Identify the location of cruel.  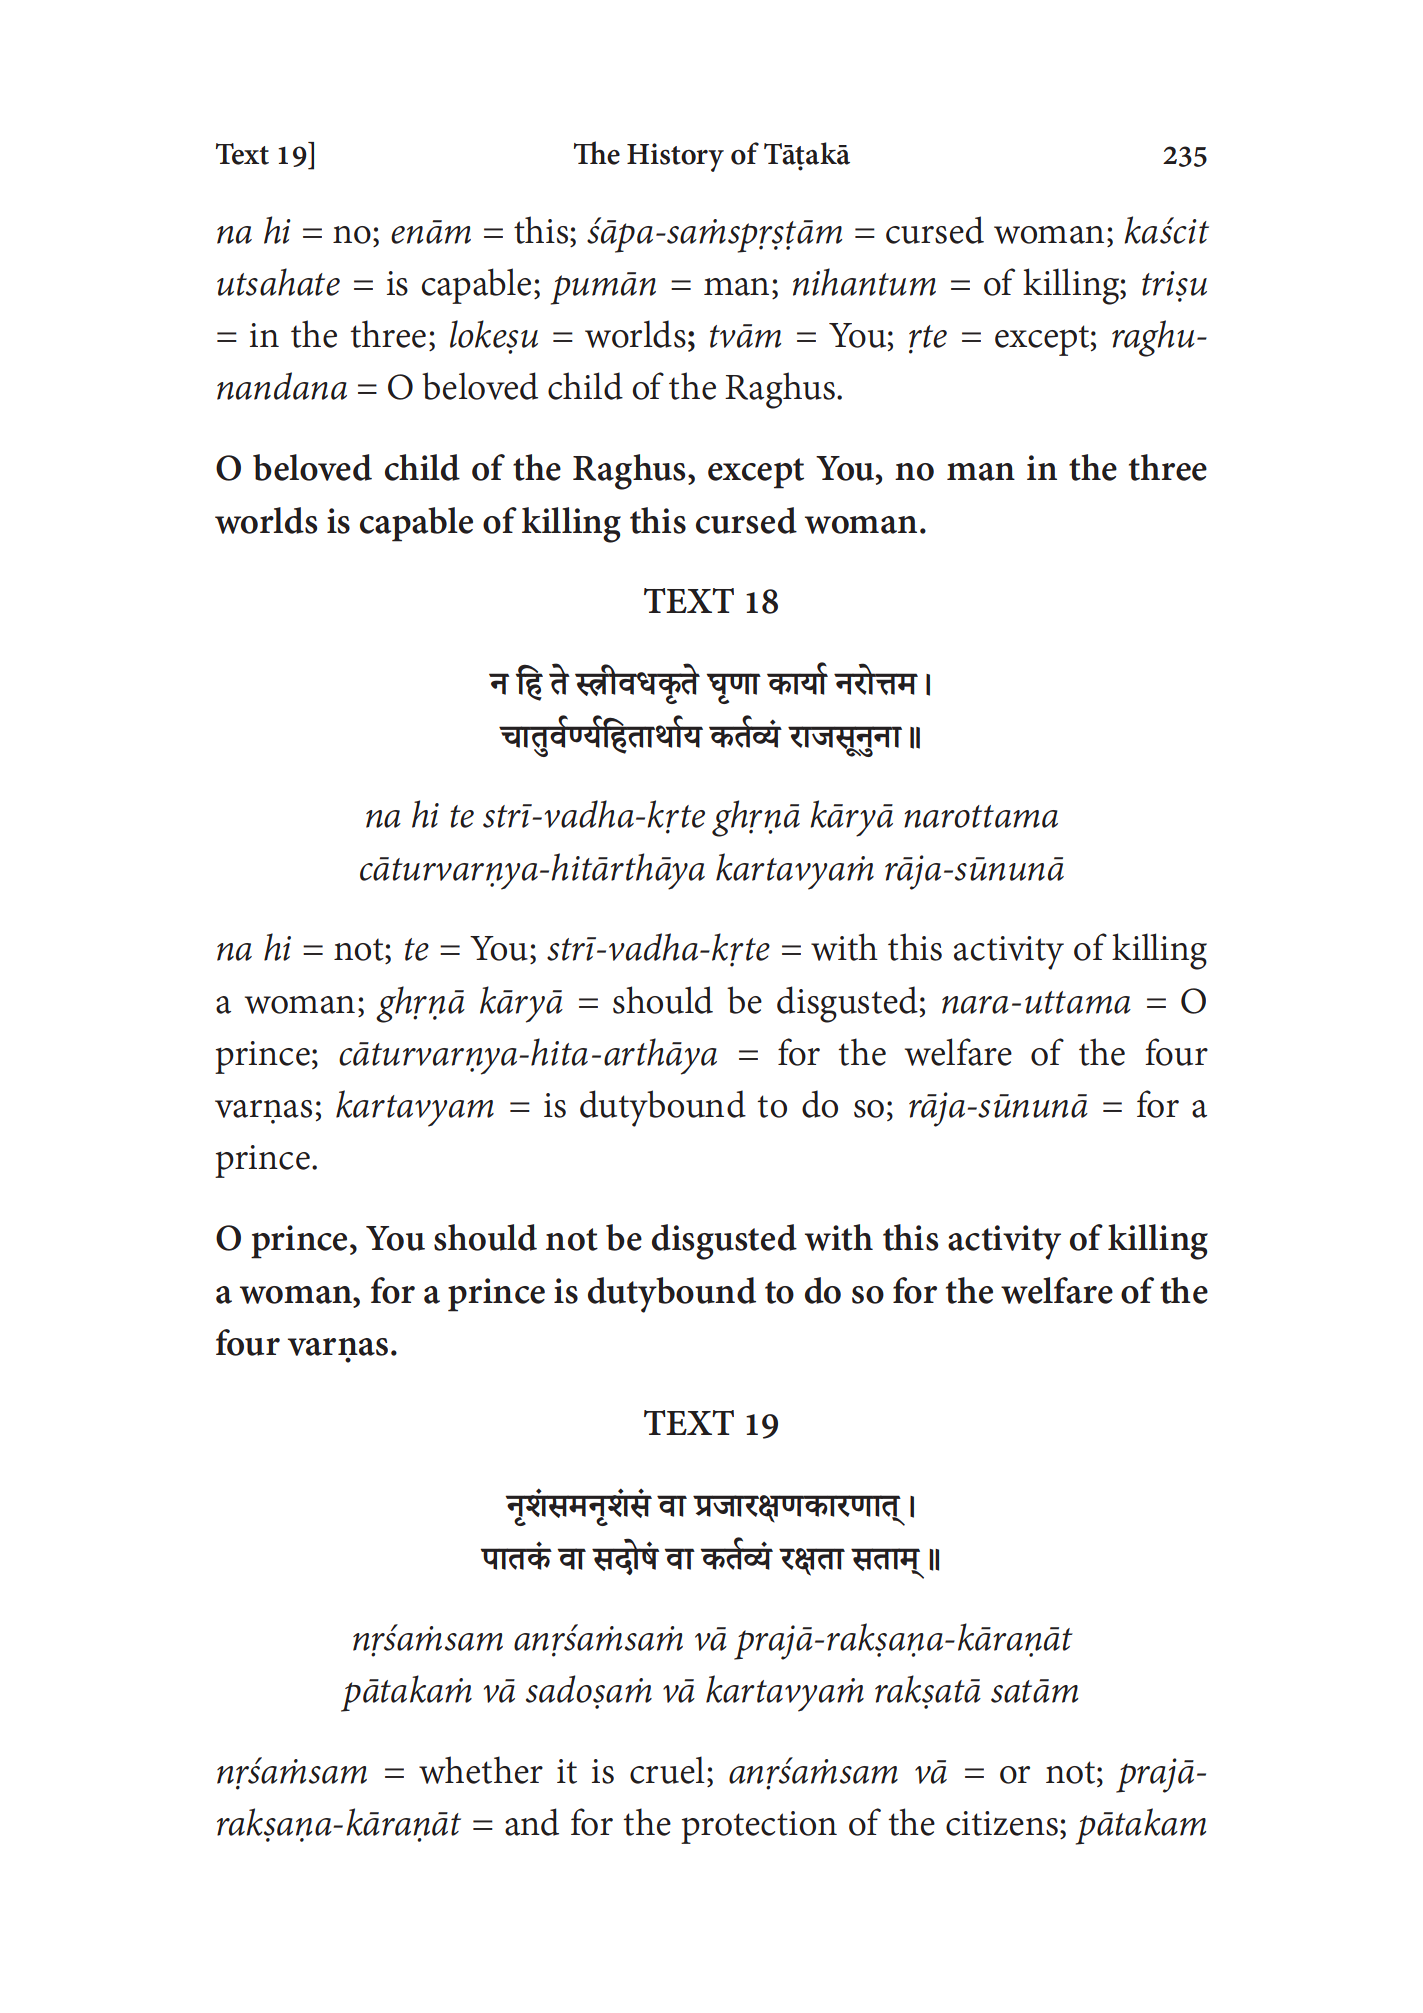
(667, 1770).
